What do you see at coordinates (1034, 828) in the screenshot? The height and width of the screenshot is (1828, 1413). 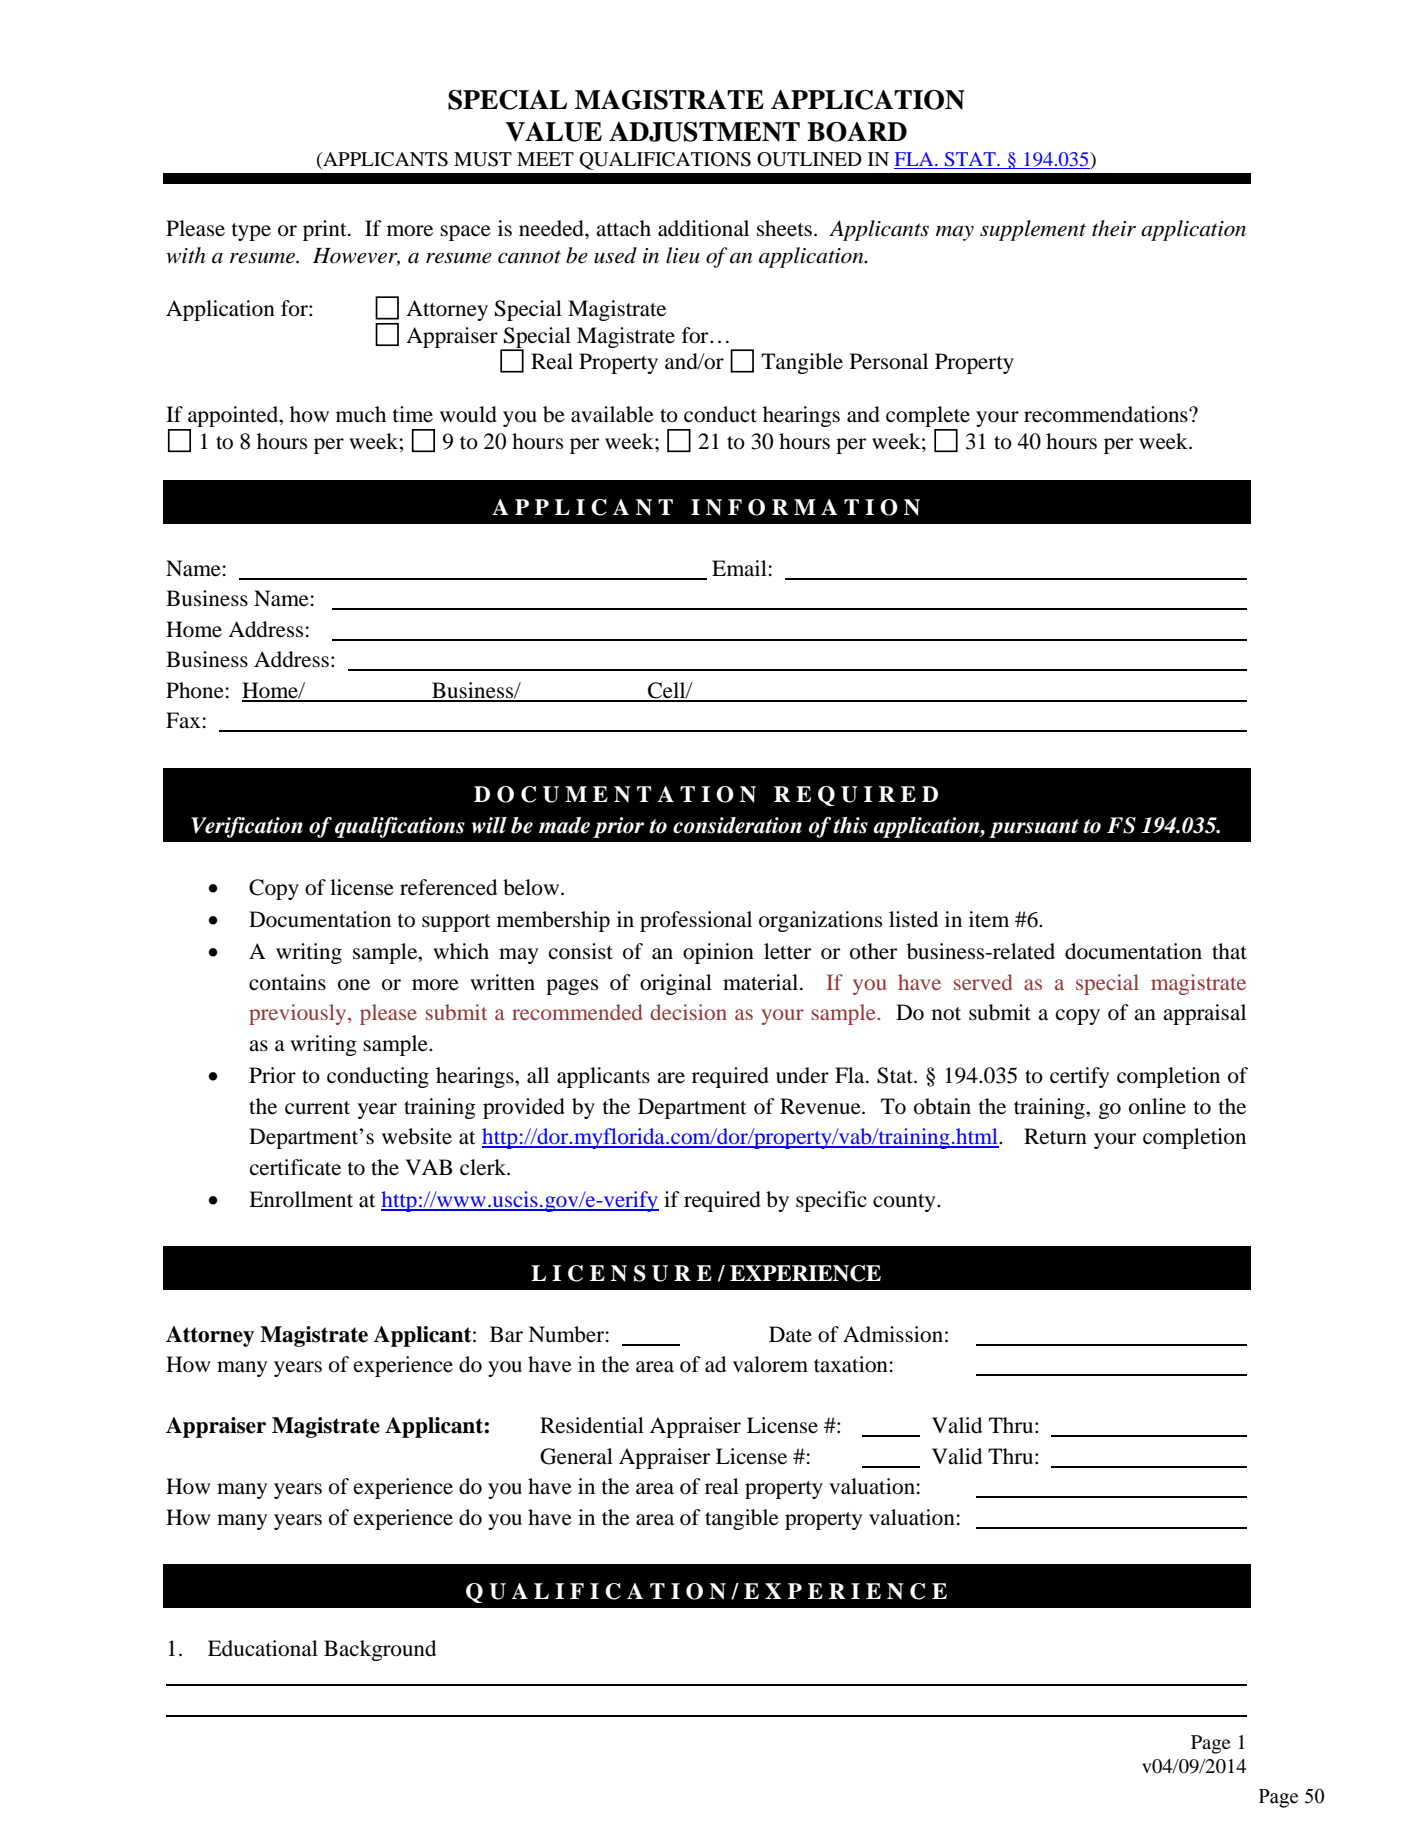 I see `pursuant` at bounding box center [1034, 828].
